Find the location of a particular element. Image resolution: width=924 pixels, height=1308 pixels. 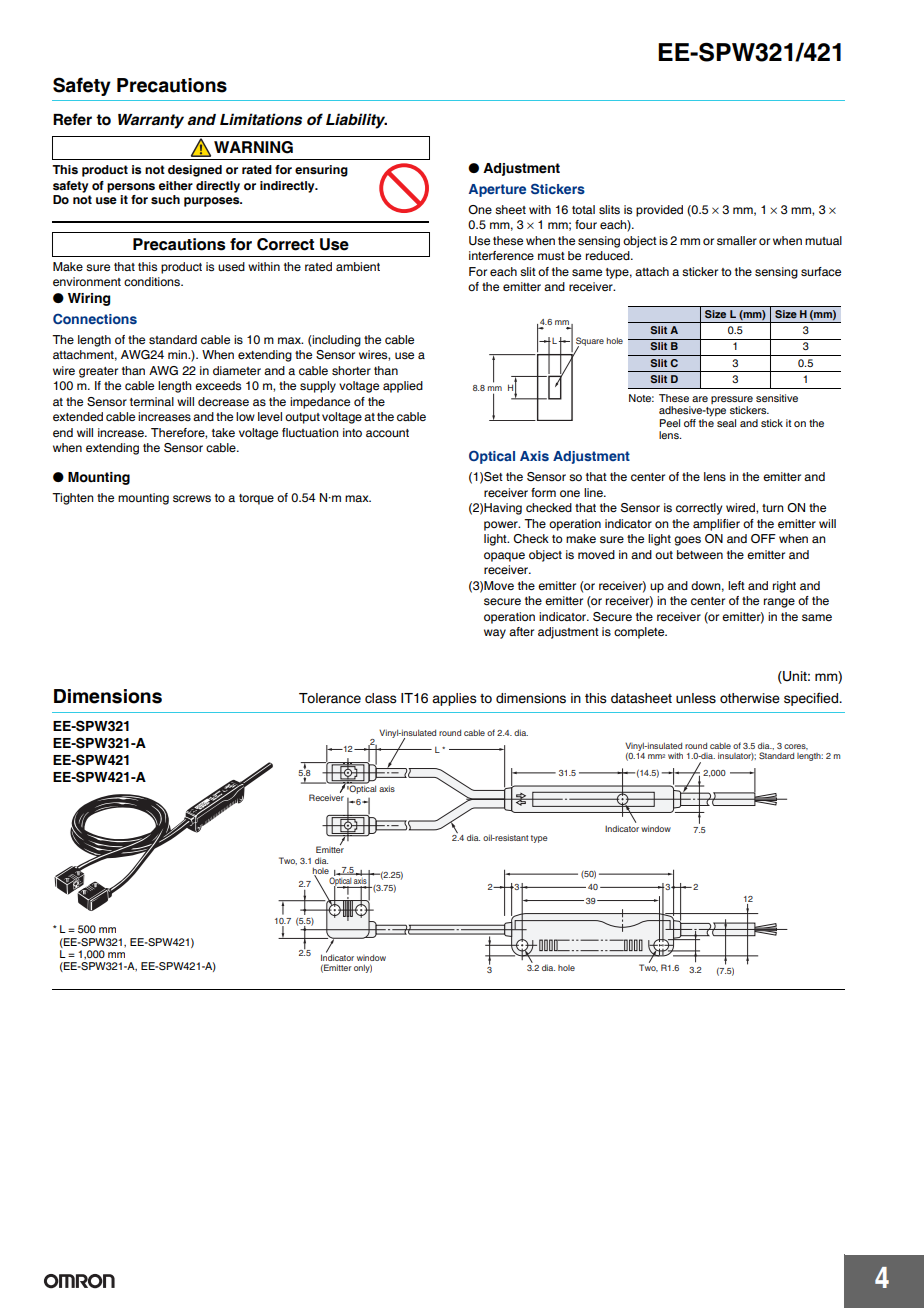

Tolerance is located at coordinates (330, 698).
